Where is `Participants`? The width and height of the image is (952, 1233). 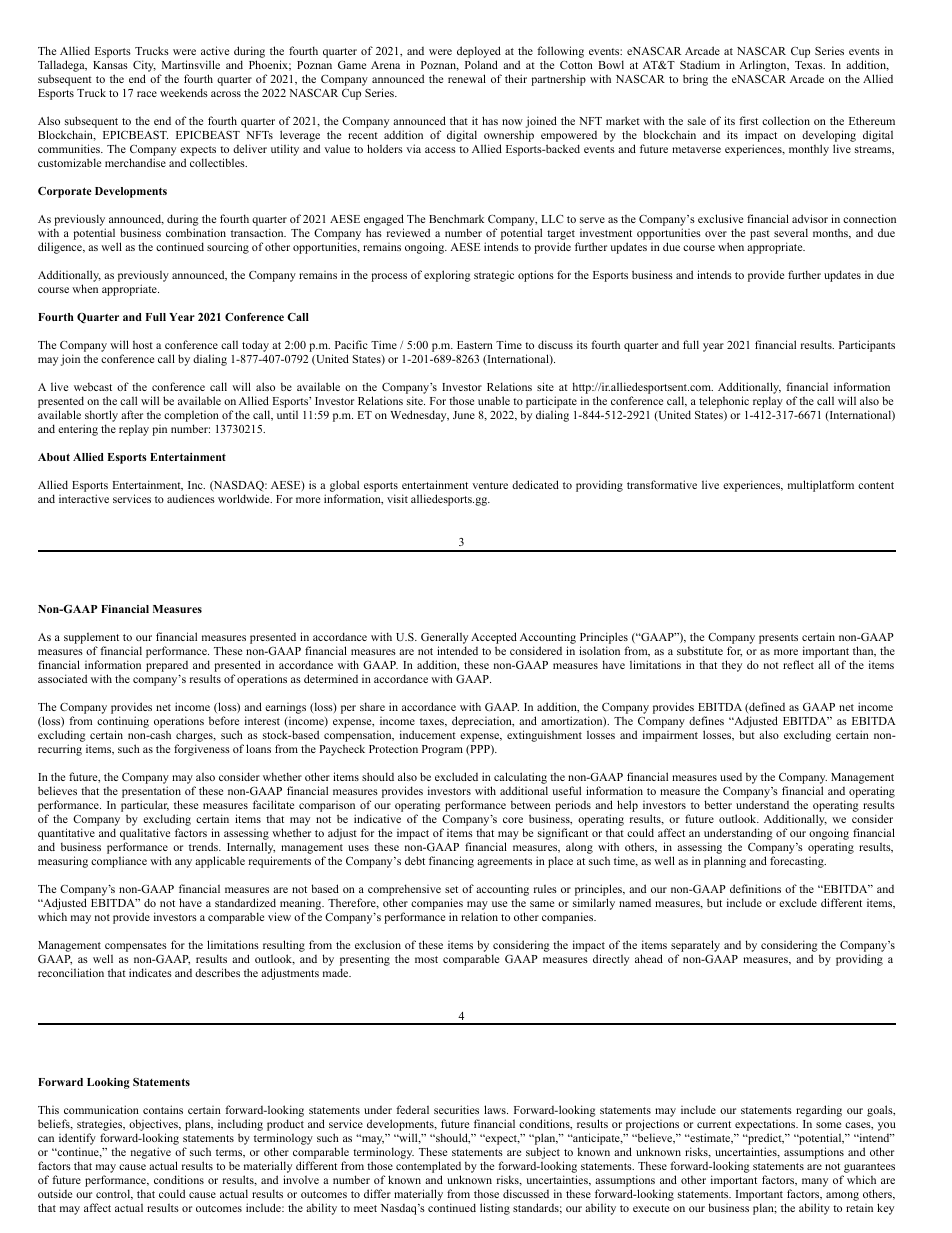
Participants is located at coordinates (867, 346).
